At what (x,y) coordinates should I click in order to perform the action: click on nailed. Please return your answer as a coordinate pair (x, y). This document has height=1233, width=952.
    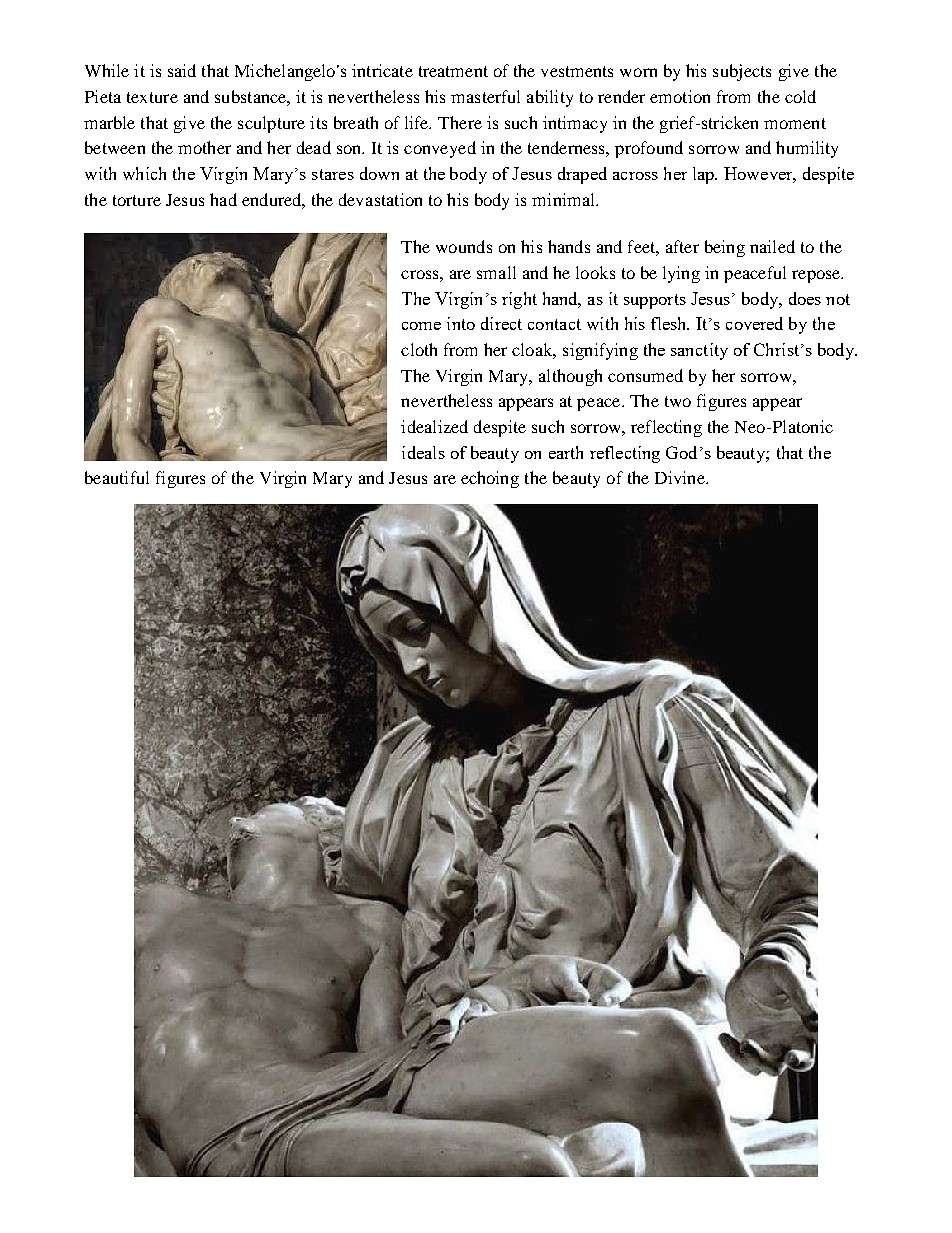
    Looking at the image, I should click on (772, 246).
